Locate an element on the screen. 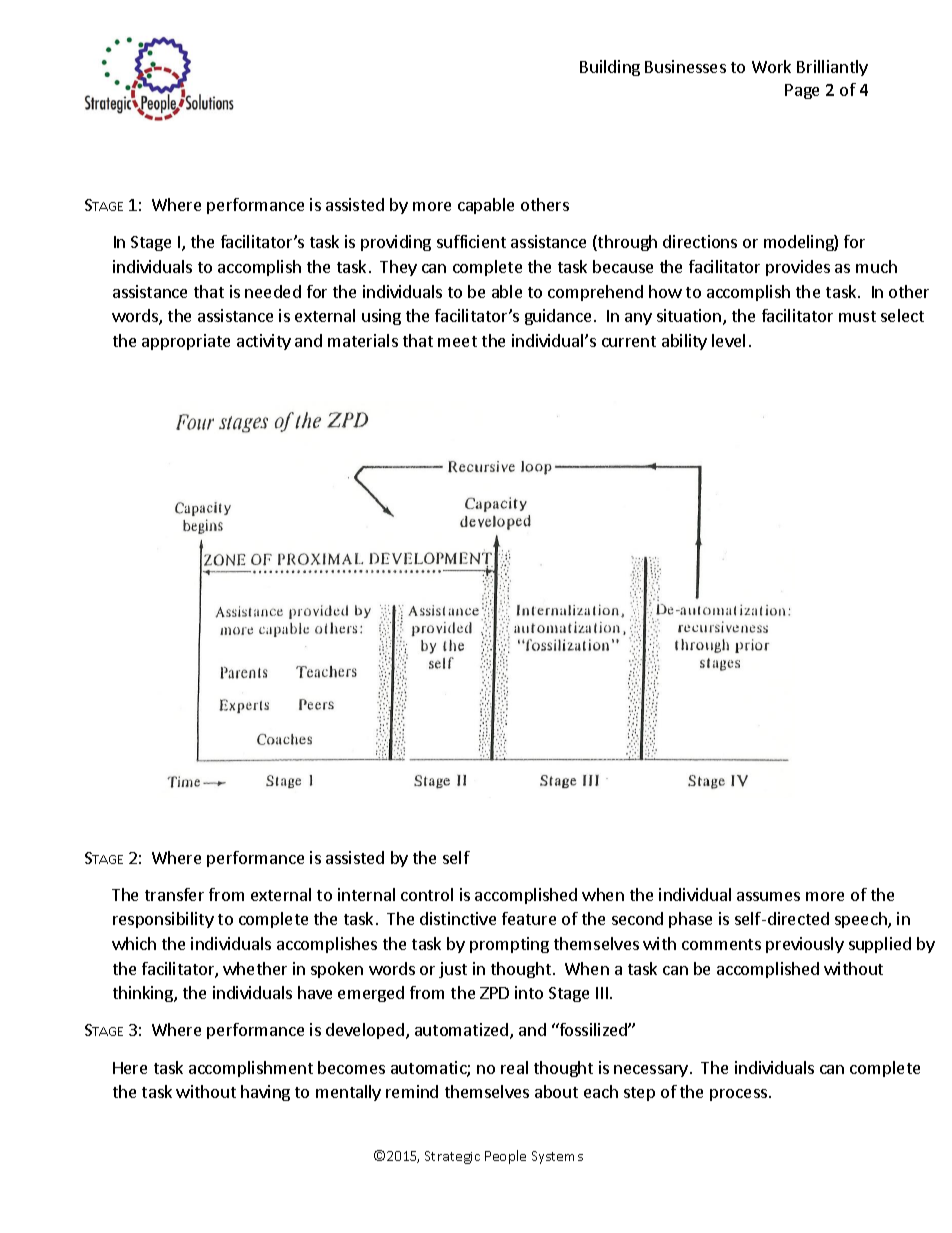 The height and width of the screenshot is (1233, 952). having is located at coordinates (265, 1093).
